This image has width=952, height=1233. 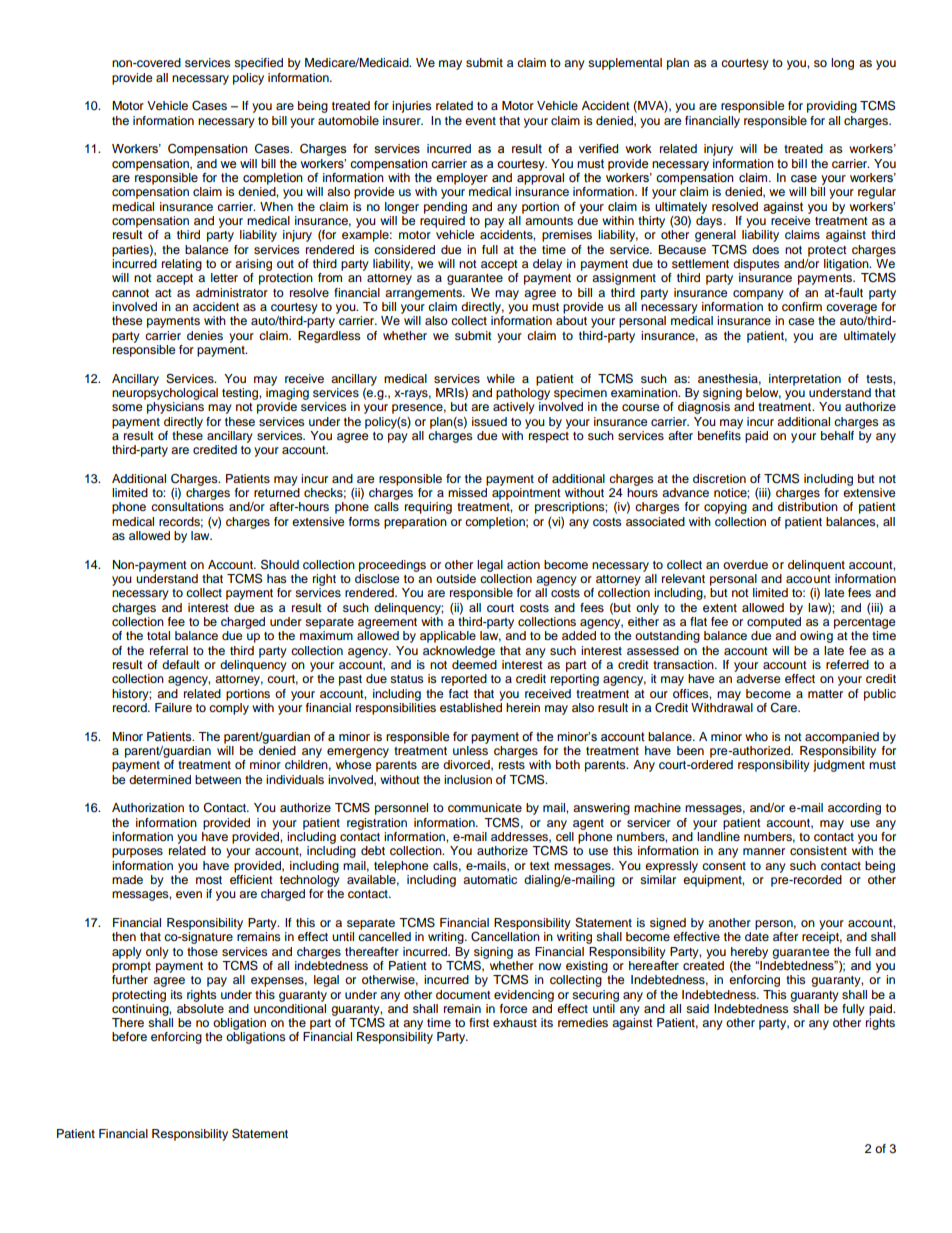 I want to click on Should, so click(x=280, y=564).
